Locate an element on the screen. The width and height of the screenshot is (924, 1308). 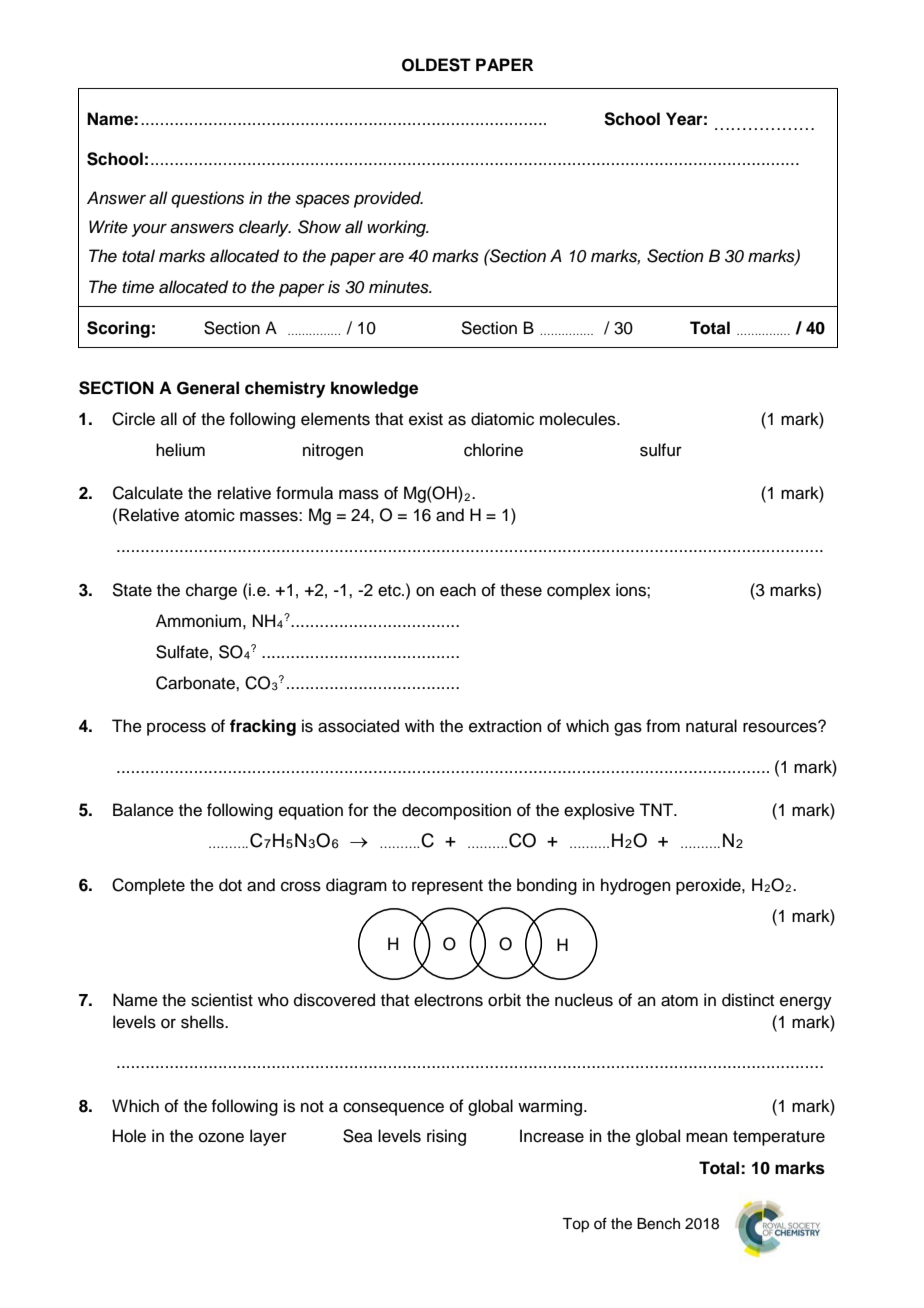
dot is located at coordinates (230, 885).
